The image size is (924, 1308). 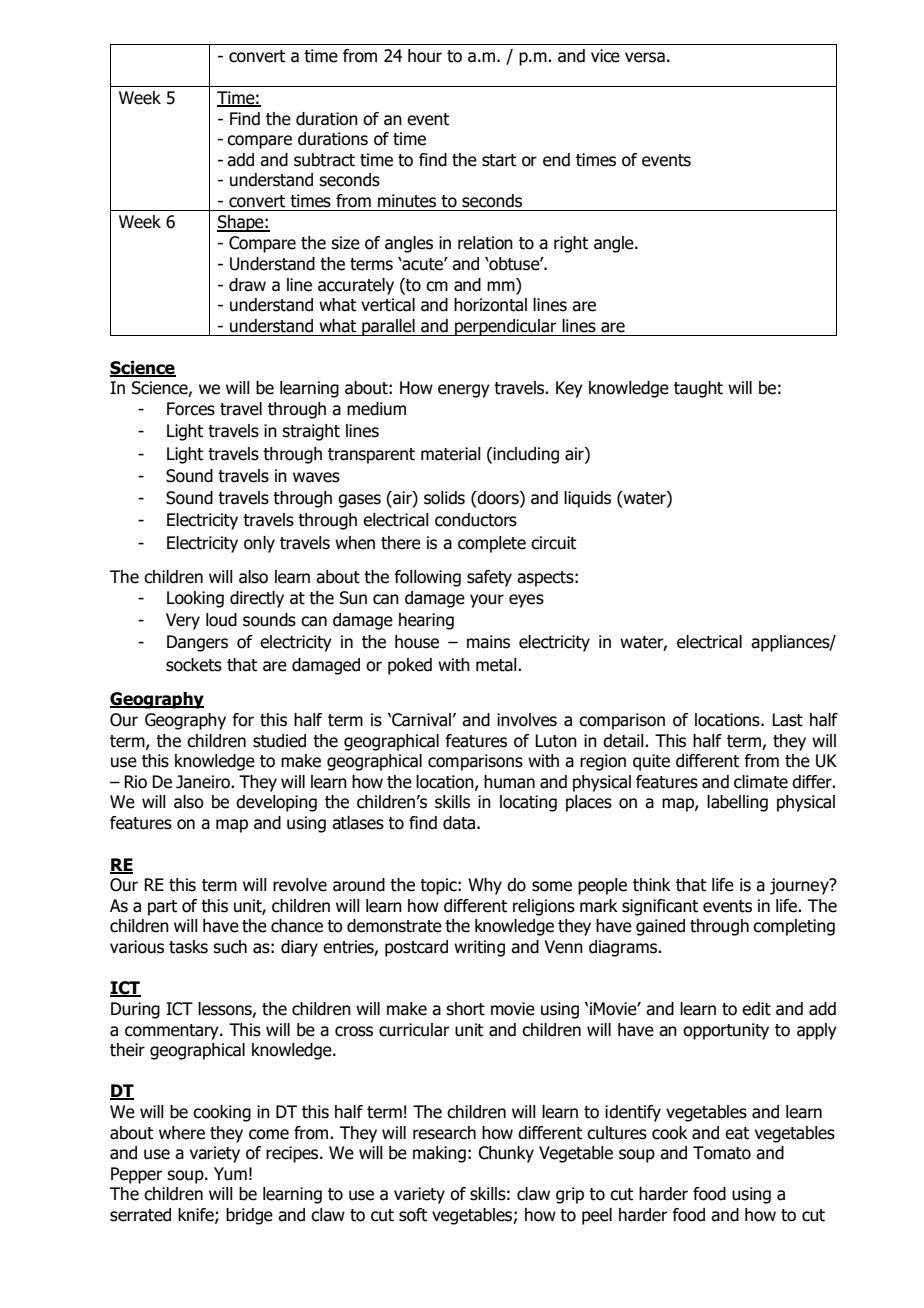 I want to click on taught, so click(x=698, y=389).
